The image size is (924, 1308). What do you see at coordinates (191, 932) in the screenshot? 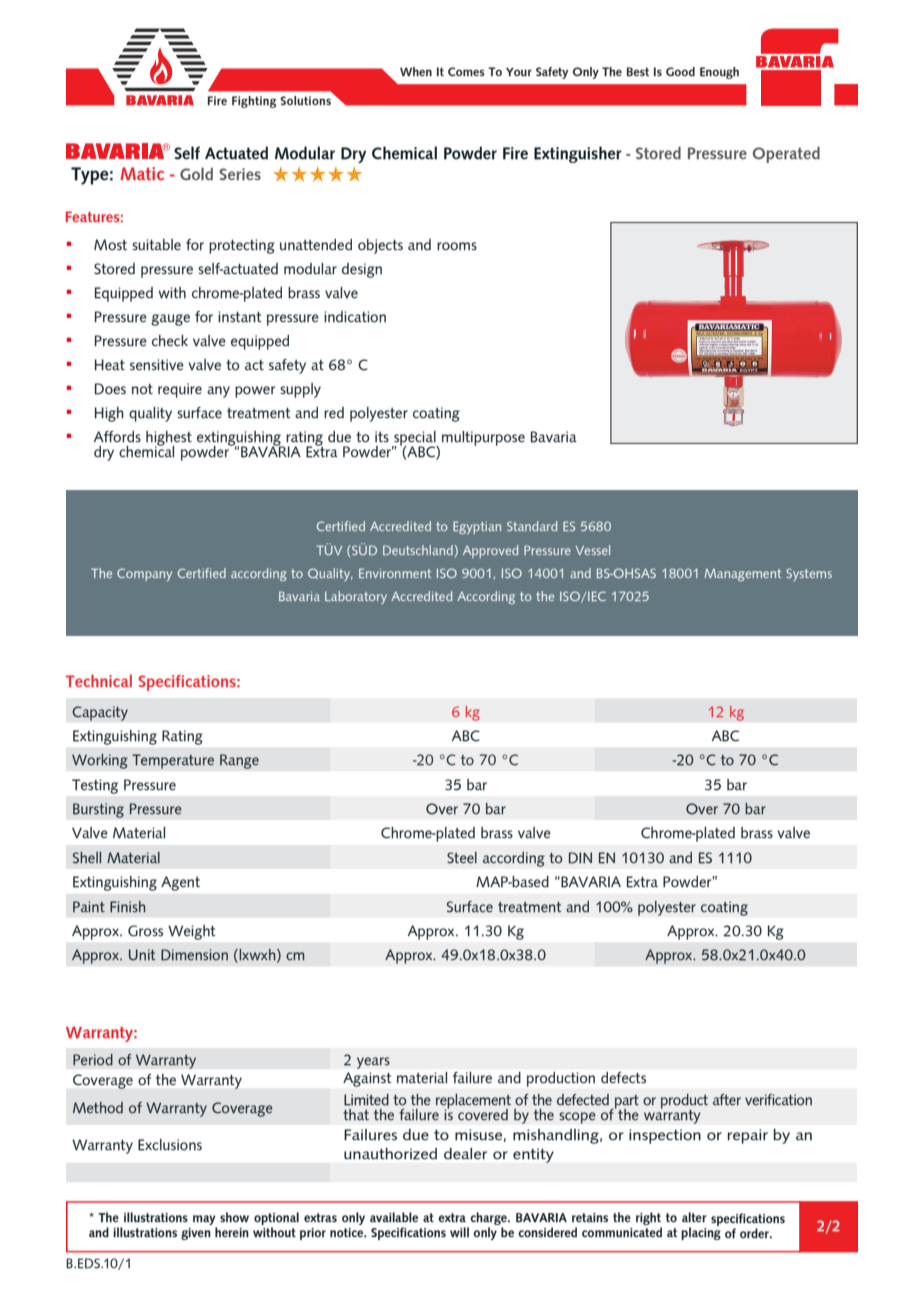
I see `Weight` at bounding box center [191, 932].
